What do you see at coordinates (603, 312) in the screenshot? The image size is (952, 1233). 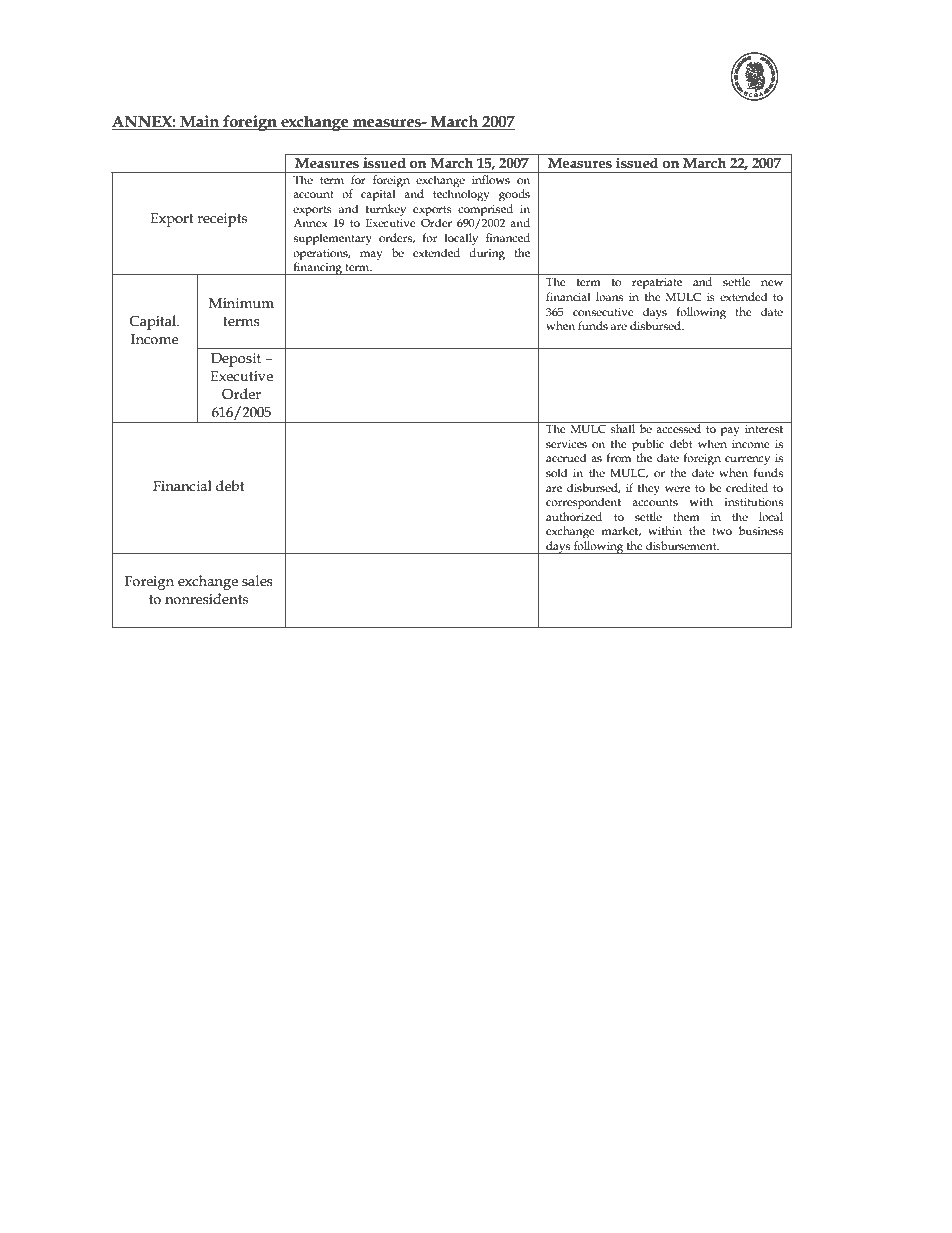 I see `consecutive` at bounding box center [603, 312].
